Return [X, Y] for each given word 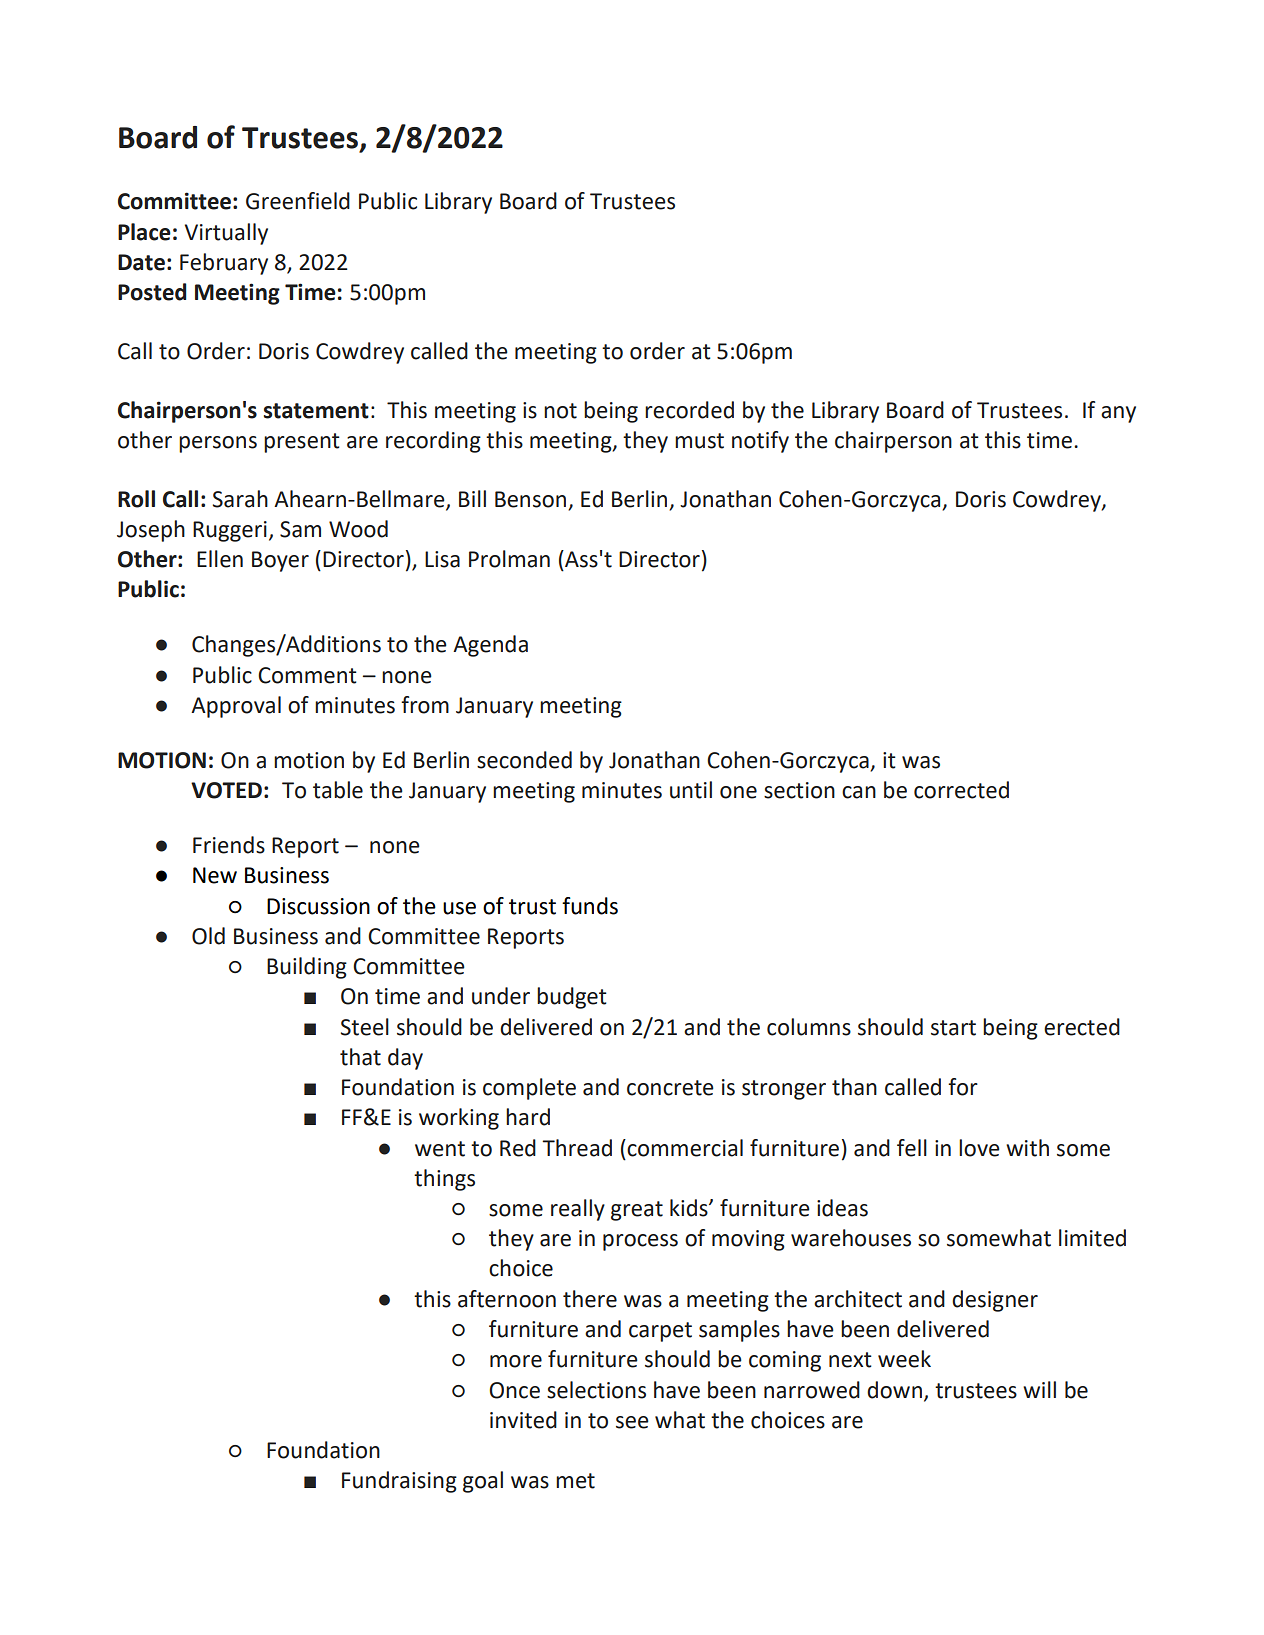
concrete [670, 1088]
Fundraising [399, 1482]
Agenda [490, 646]
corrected [961, 790]
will [1039, 1389]
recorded [689, 410]
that [360, 1057]
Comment [307, 675]
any [1118, 414]
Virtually [226, 234]
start [953, 1028]
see [632, 1422]
